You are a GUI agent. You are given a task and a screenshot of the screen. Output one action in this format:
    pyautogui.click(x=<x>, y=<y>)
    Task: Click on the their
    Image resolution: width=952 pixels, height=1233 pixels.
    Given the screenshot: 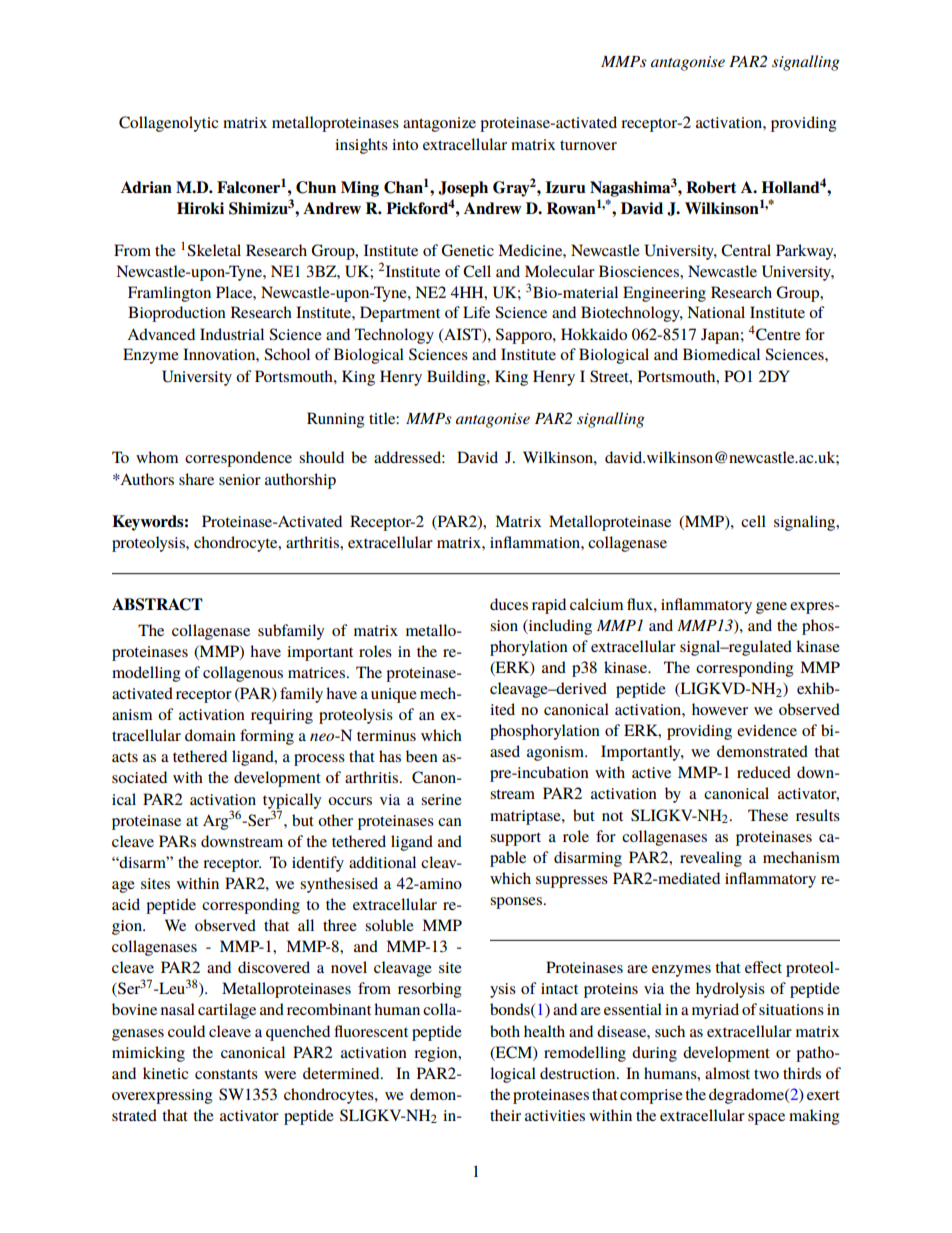 What is the action you would take?
    pyautogui.click(x=505, y=1115)
